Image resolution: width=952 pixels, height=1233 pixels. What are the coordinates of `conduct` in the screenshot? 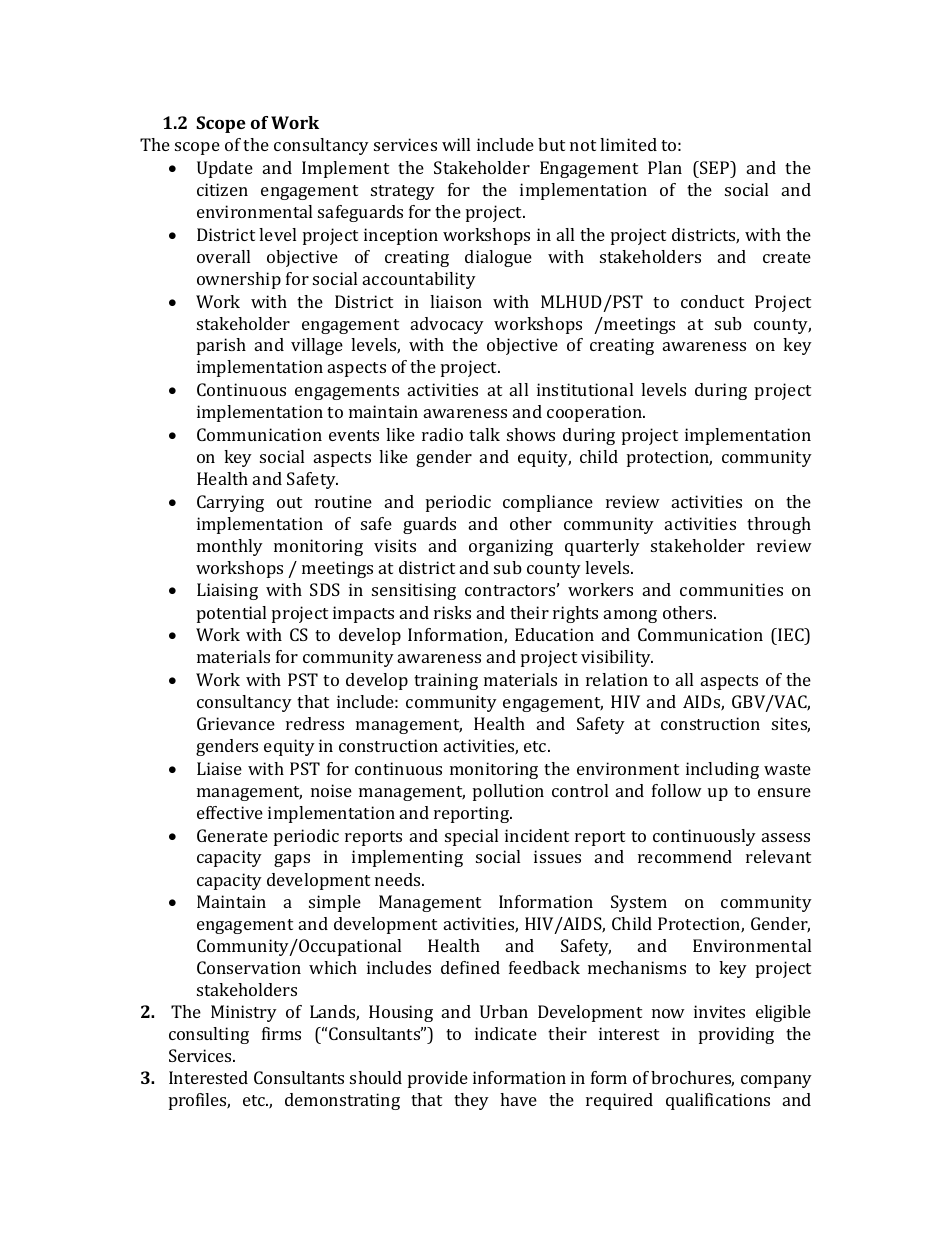 It's located at (712, 301).
